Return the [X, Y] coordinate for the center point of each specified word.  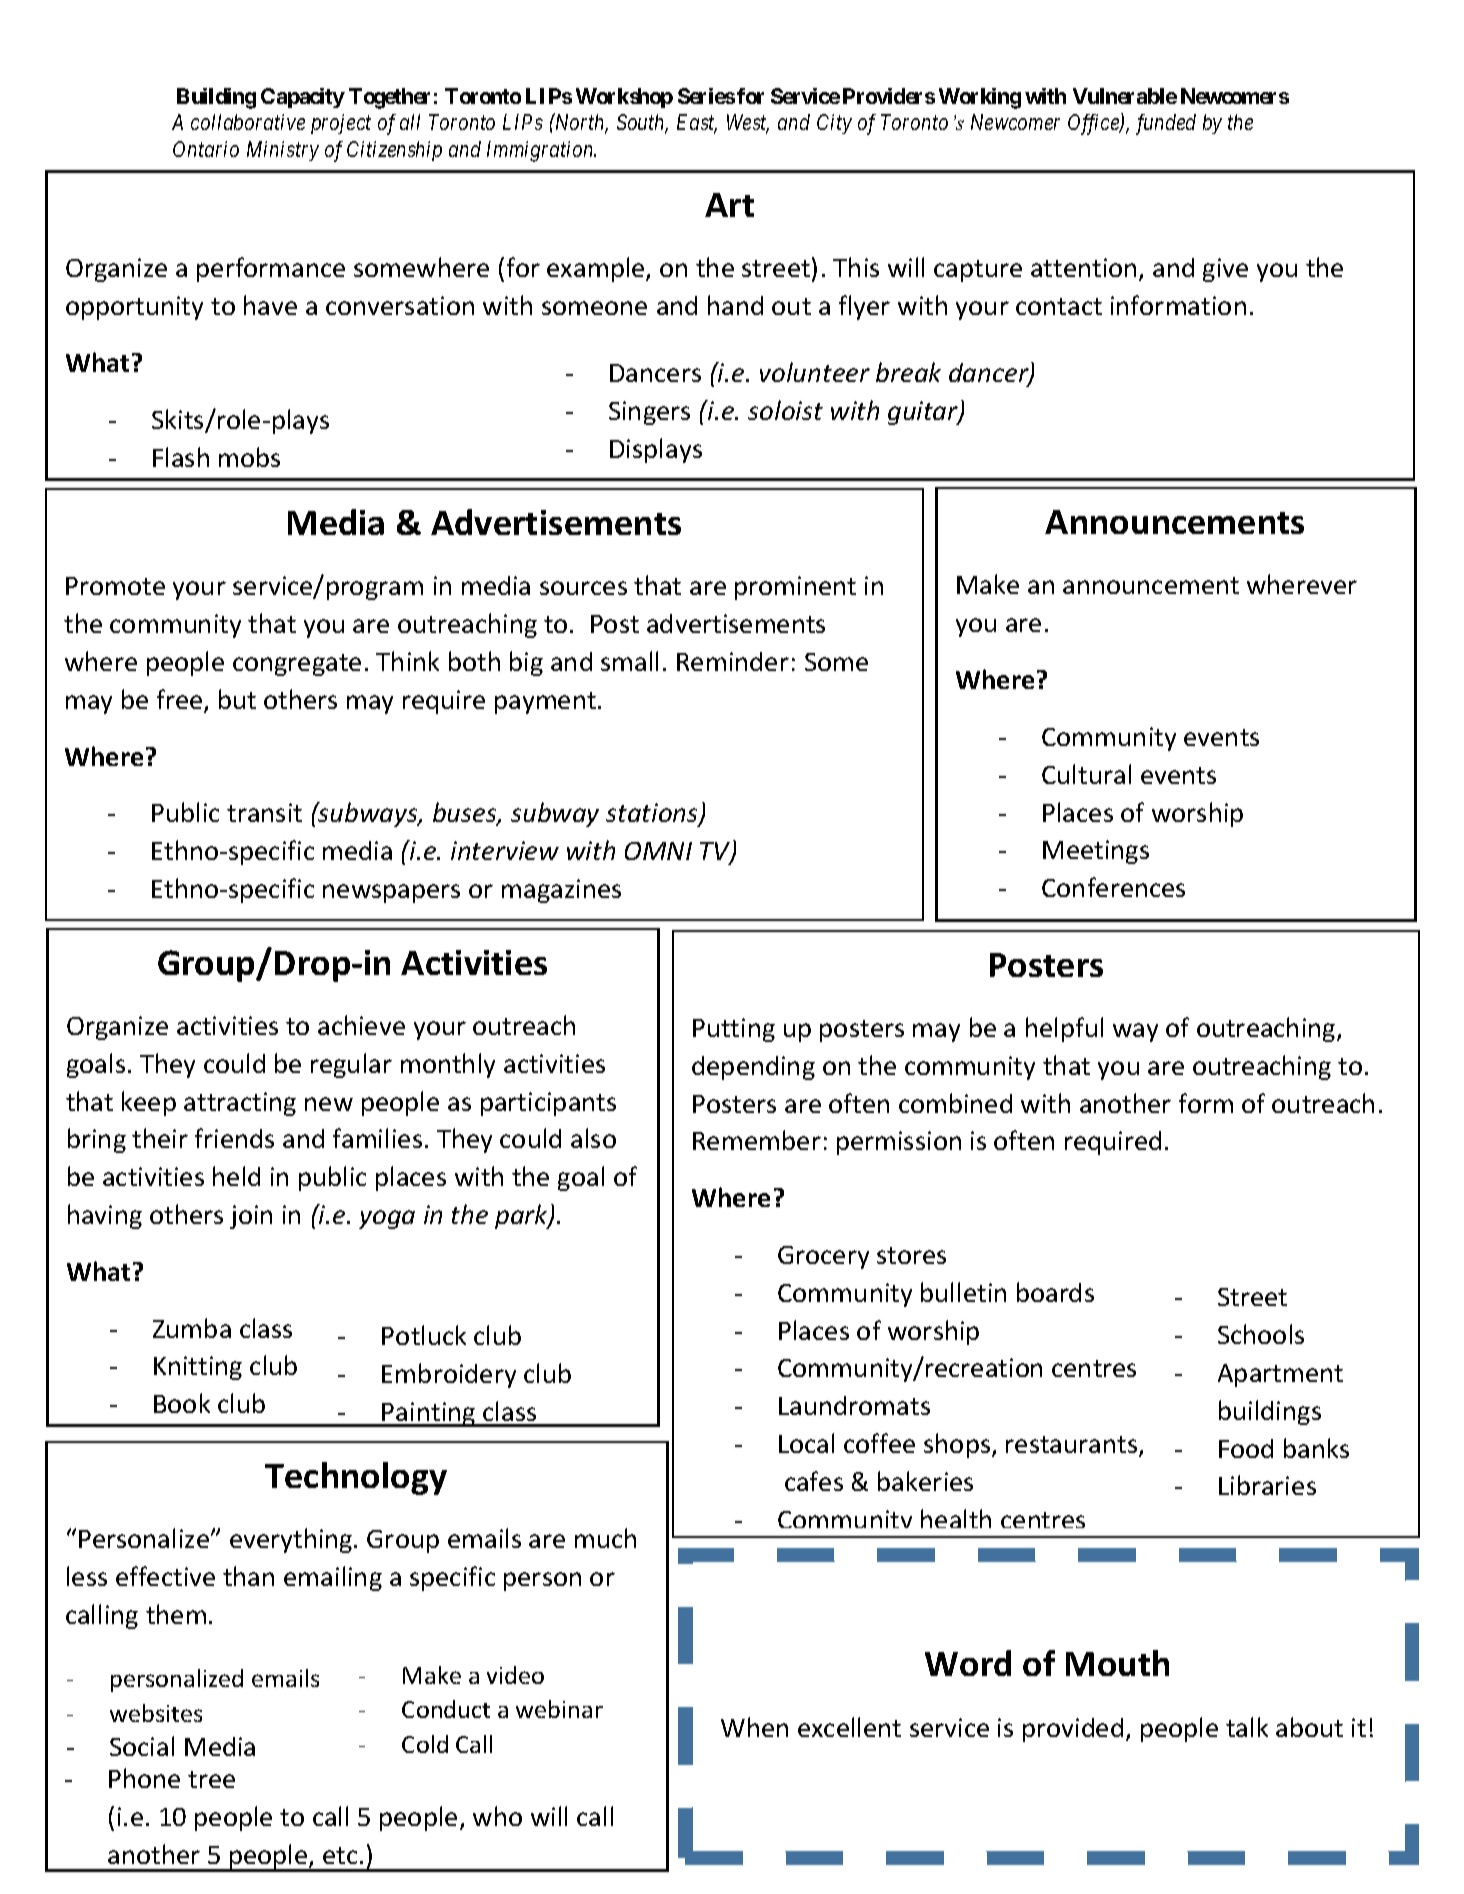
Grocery [823, 1257]
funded [1166, 124]
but [237, 699]
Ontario [206, 149]
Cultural [1086, 774]
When [754, 1727]
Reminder [733, 661]
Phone [144, 1778]
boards [1055, 1292]
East [697, 124]
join [251, 1217]
